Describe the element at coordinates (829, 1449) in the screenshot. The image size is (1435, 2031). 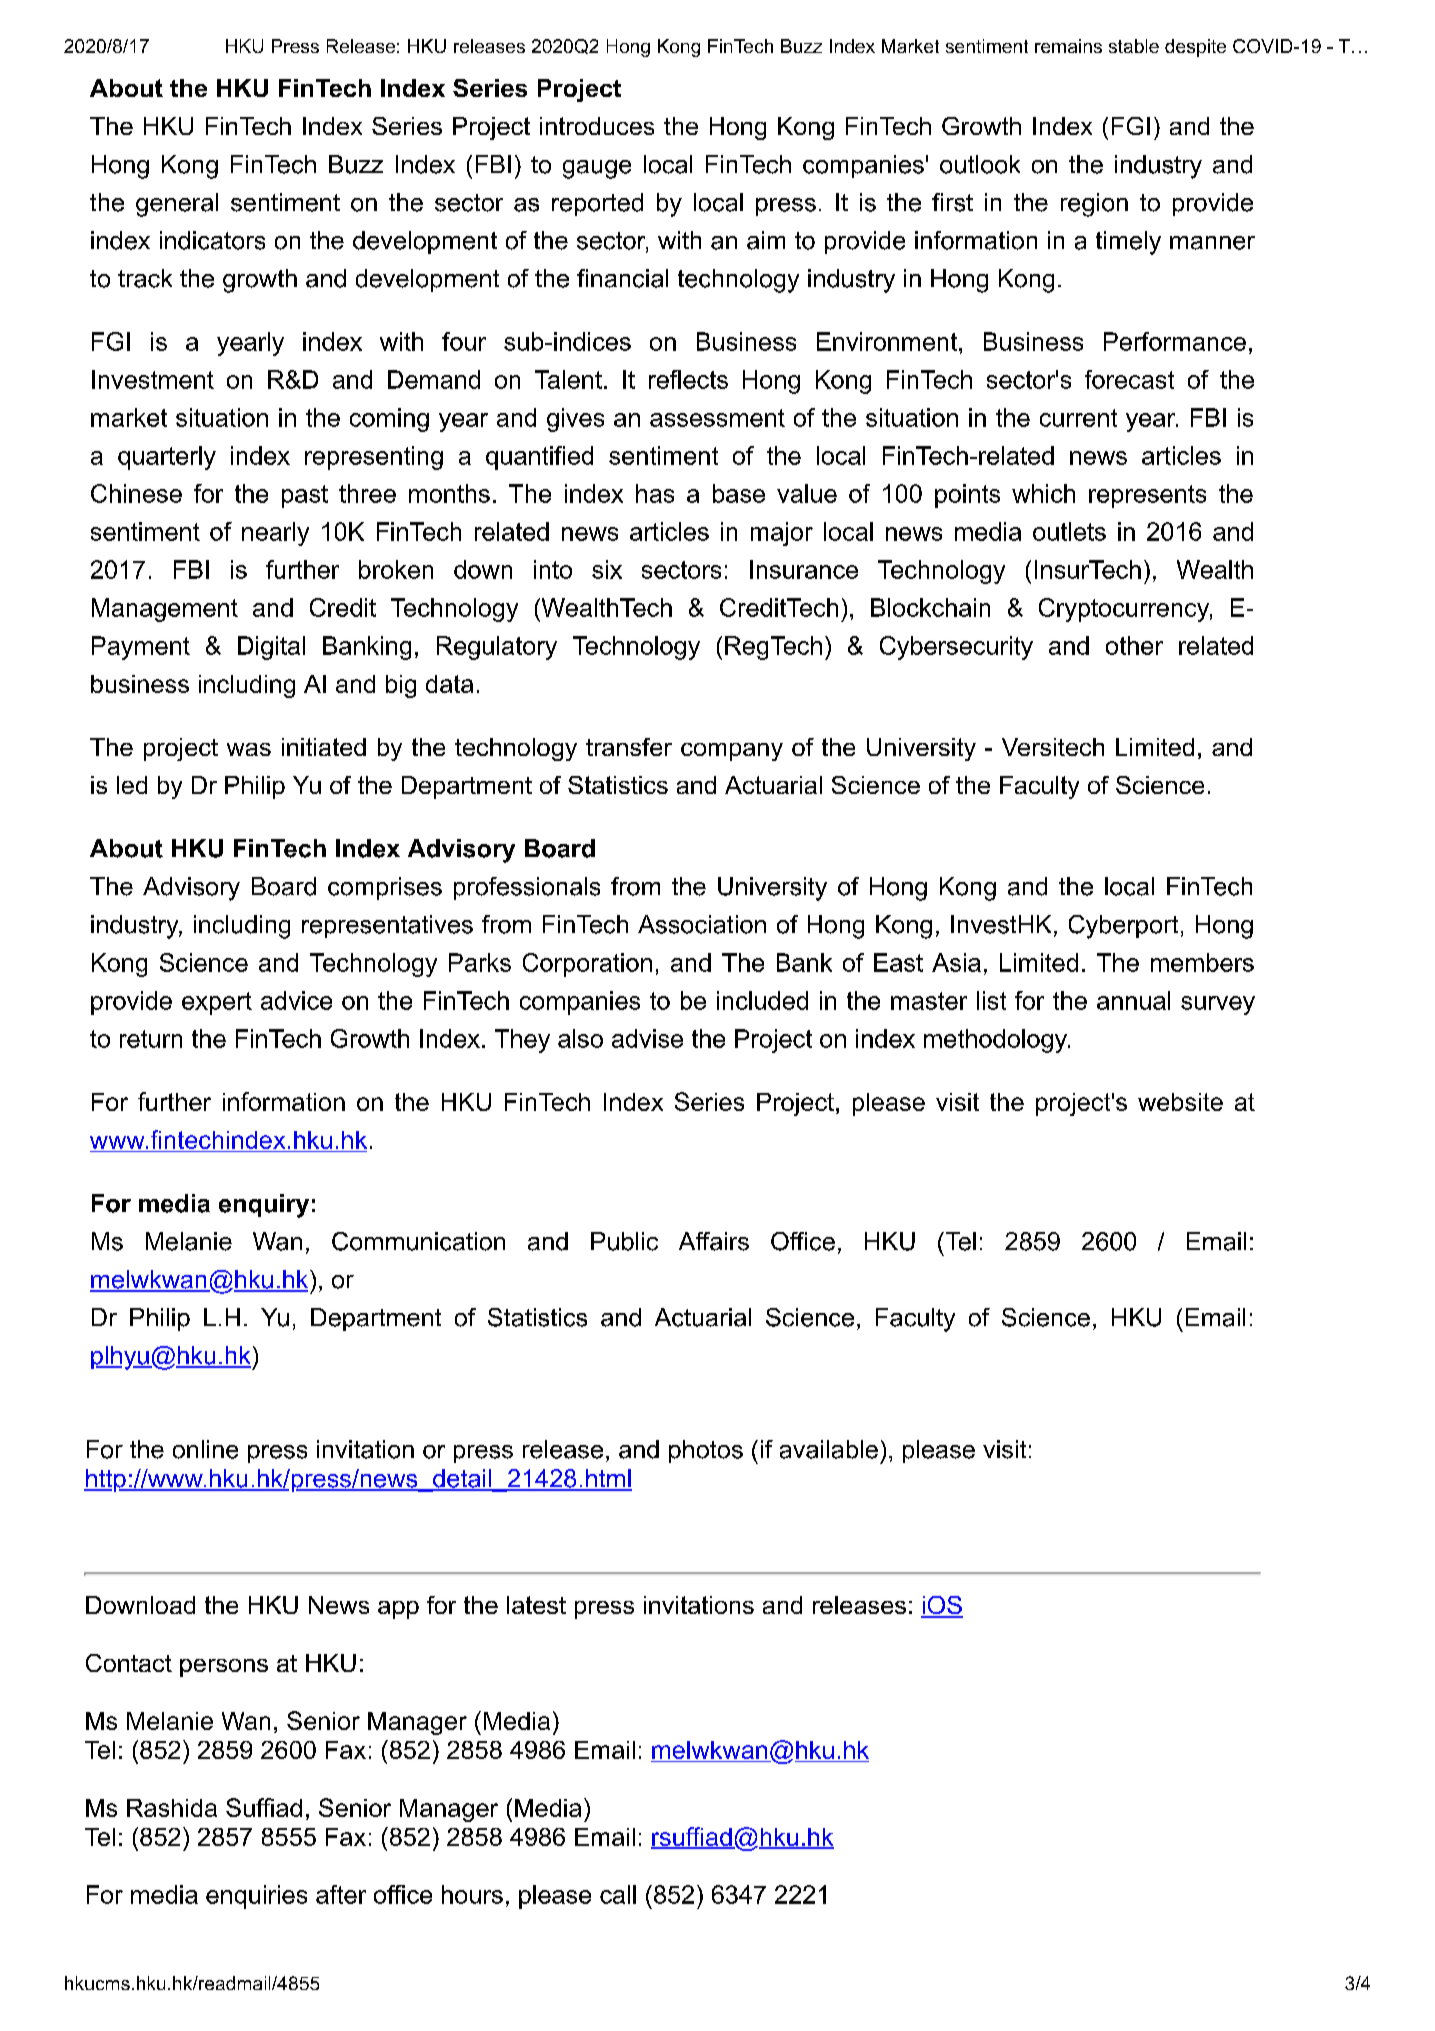
I see `available` at that location.
